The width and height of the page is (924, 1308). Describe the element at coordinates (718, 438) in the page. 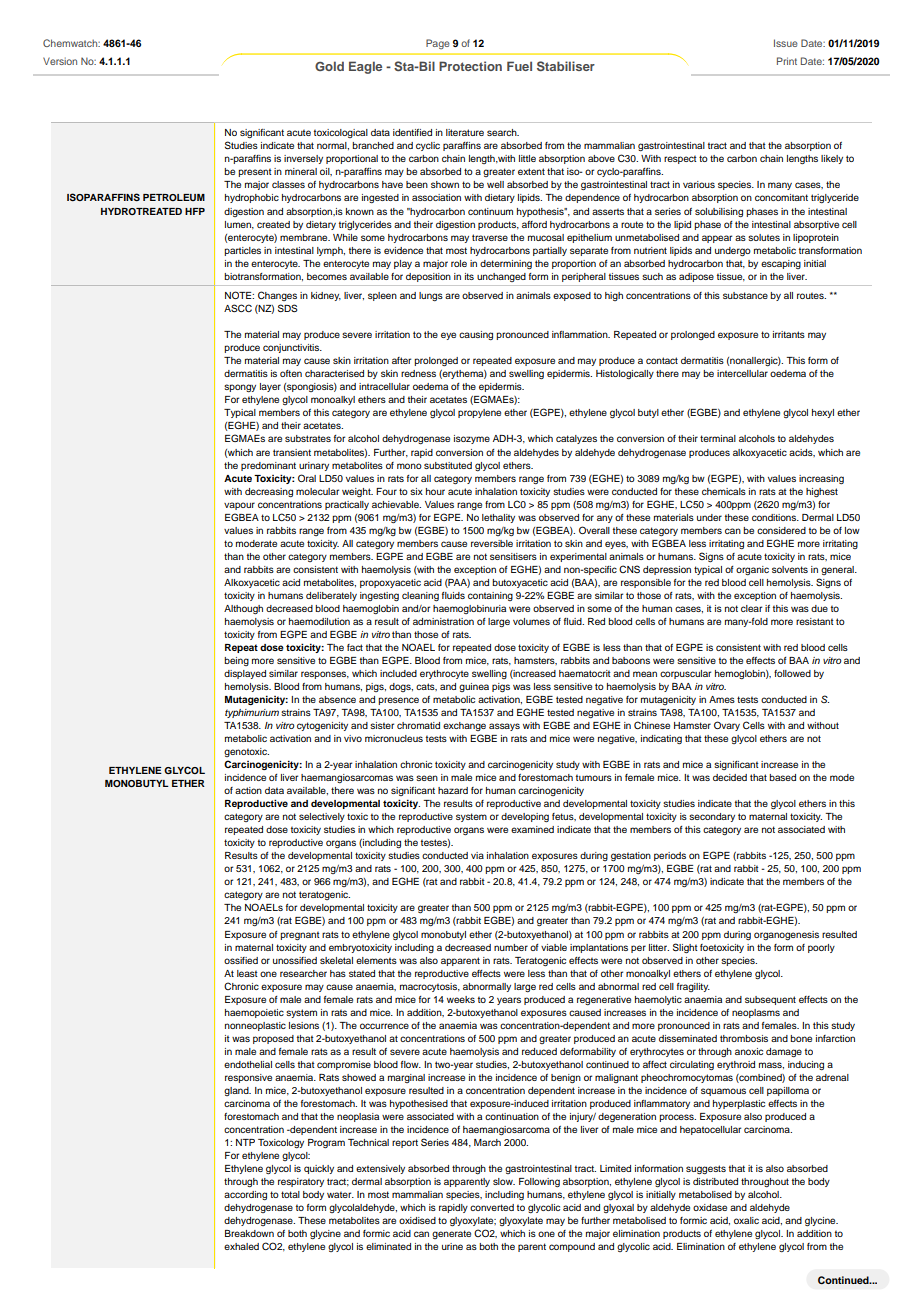

I see `terminal` at that location.
